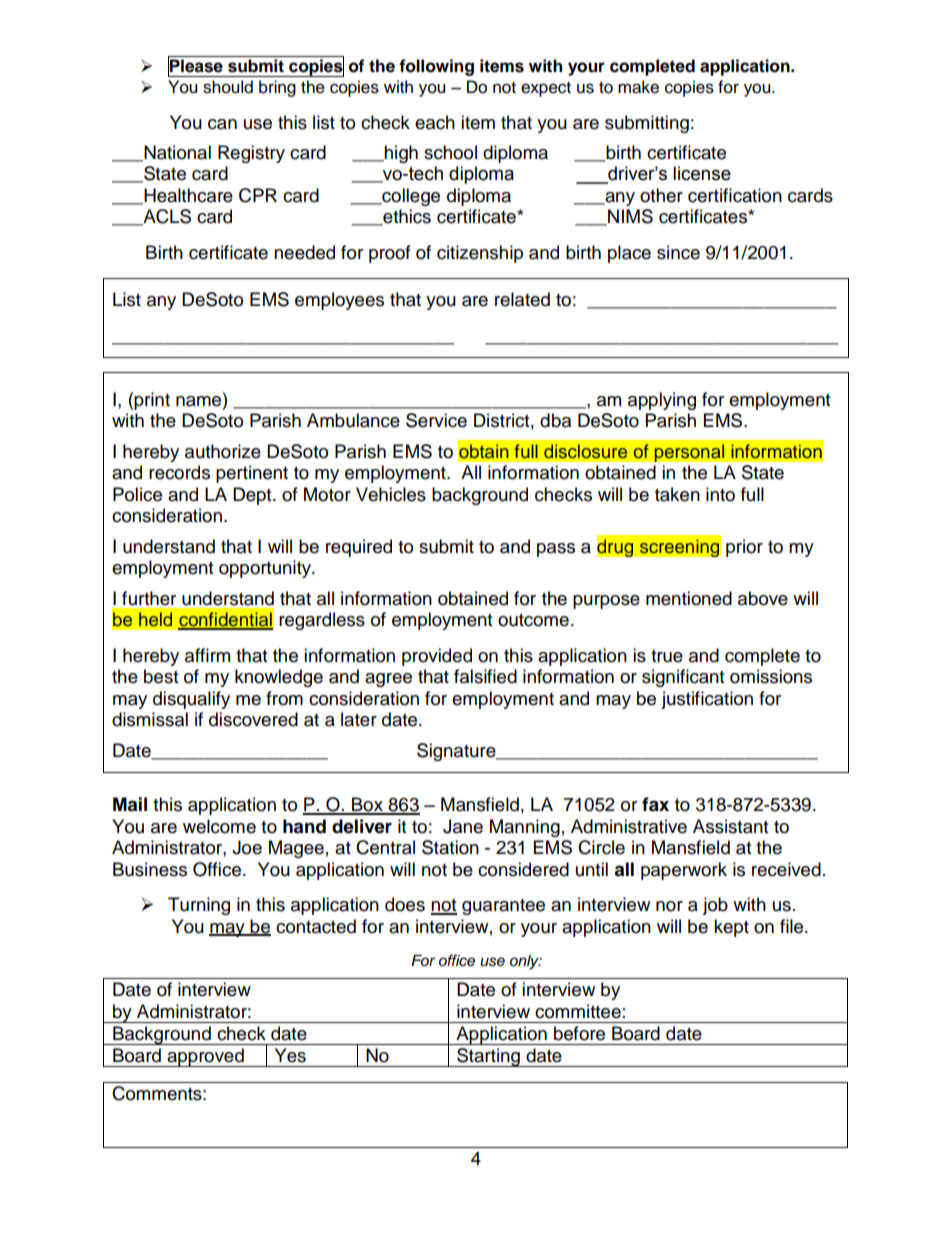 This screenshot has width=952, height=1233. Describe the element at coordinates (205, 1057) in the screenshot. I see `approved` at that location.
